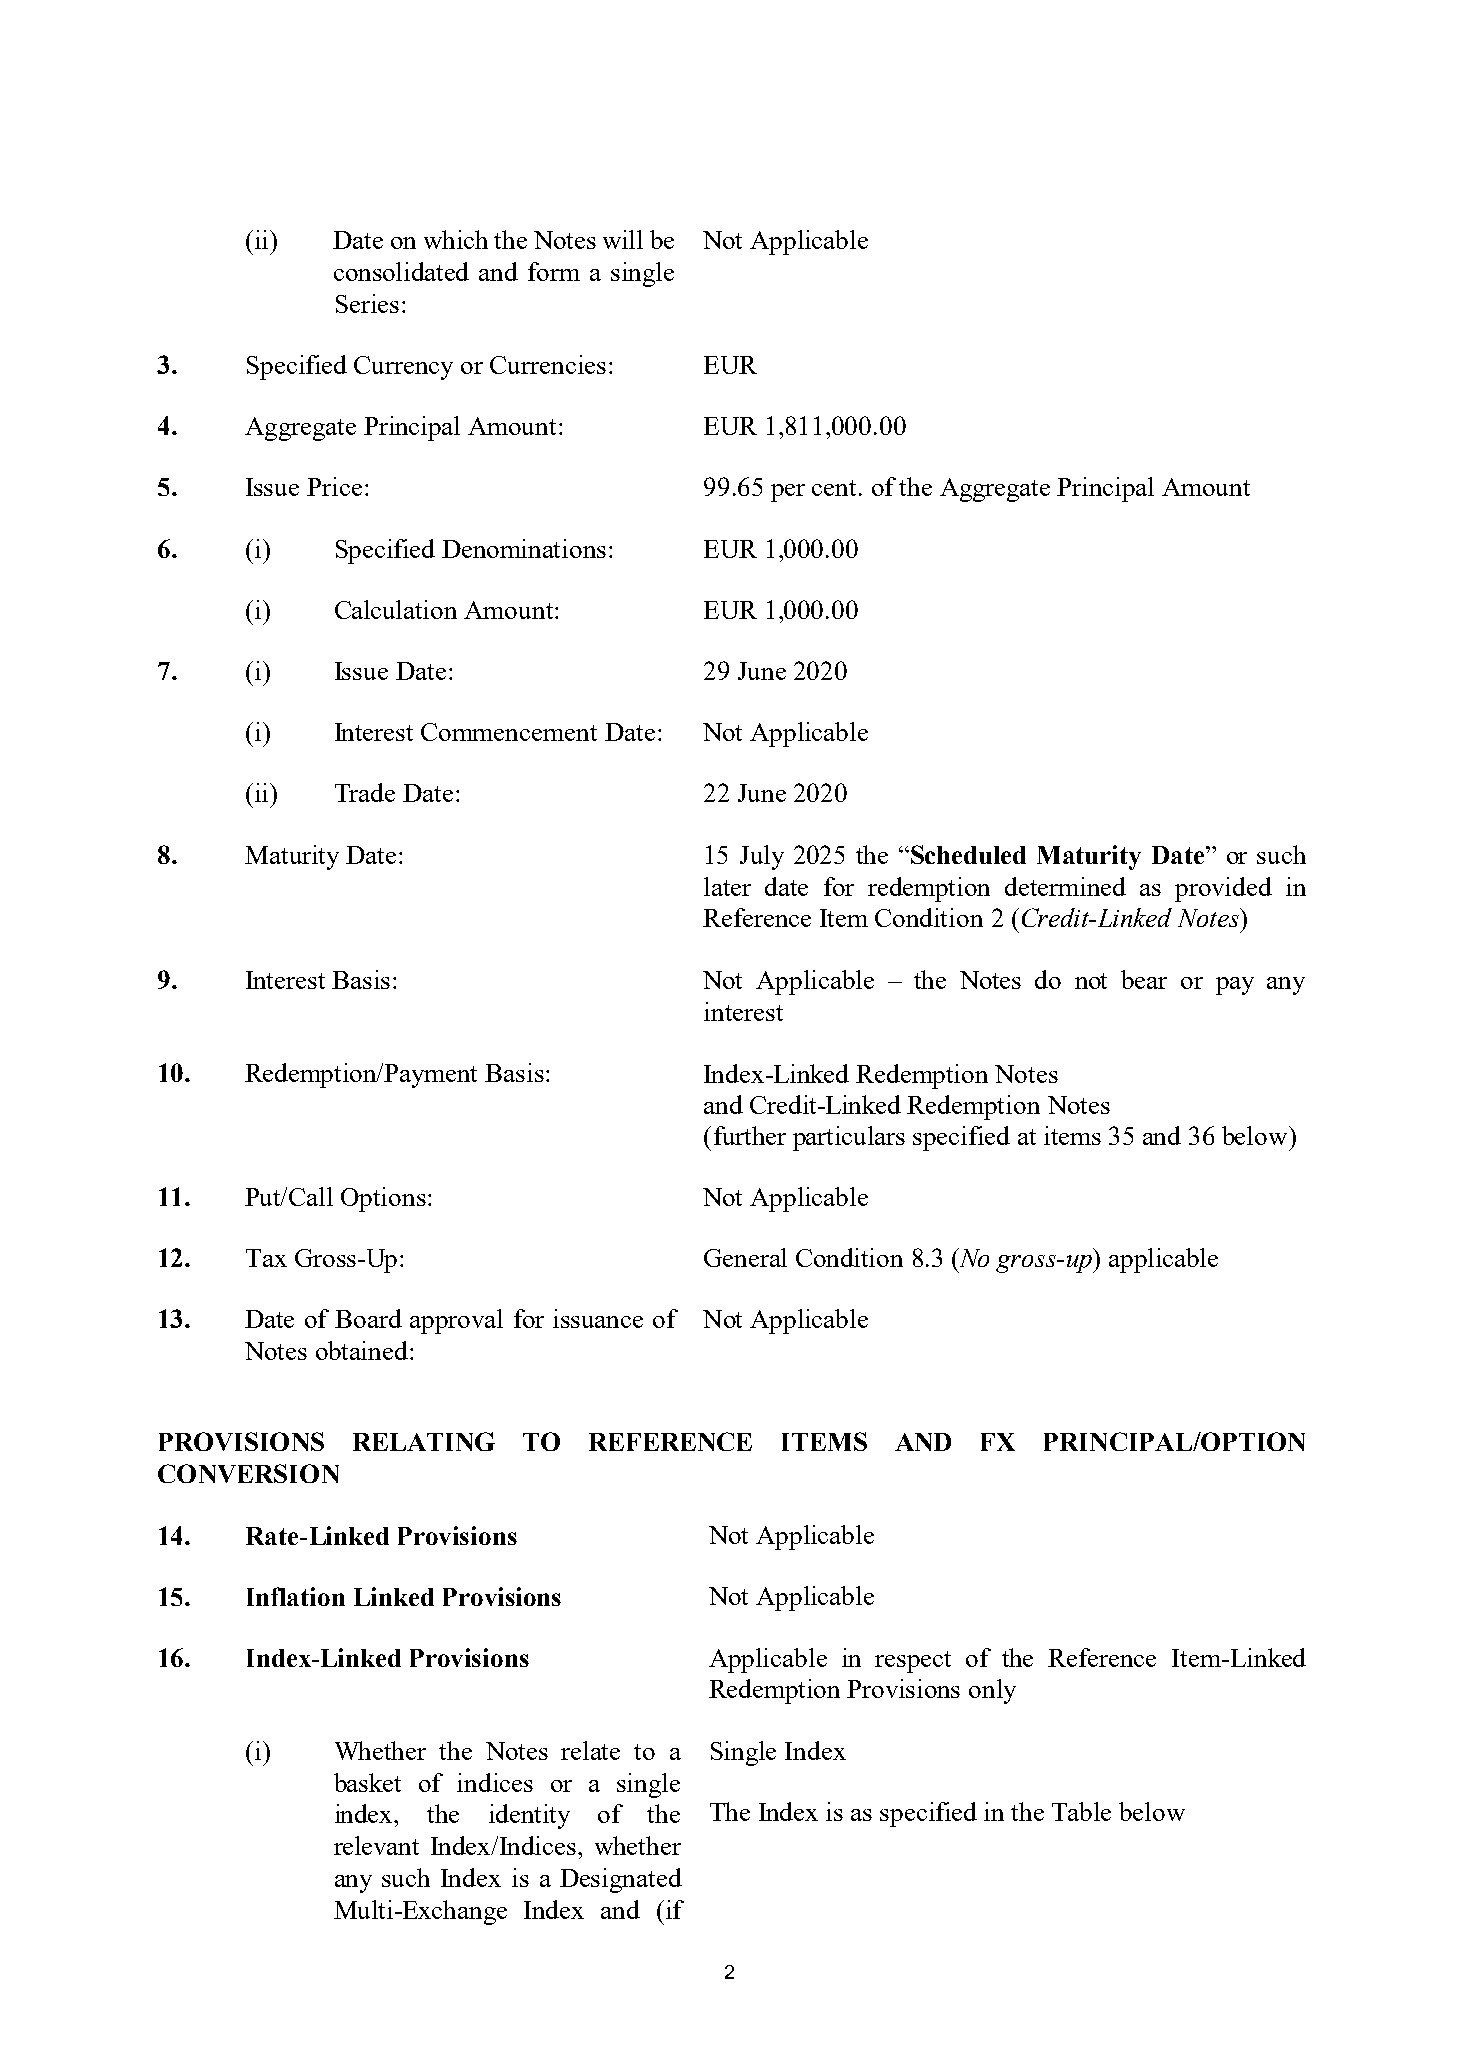  What do you see at coordinates (623, 239) in the page?
I see `will` at bounding box center [623, 239].
